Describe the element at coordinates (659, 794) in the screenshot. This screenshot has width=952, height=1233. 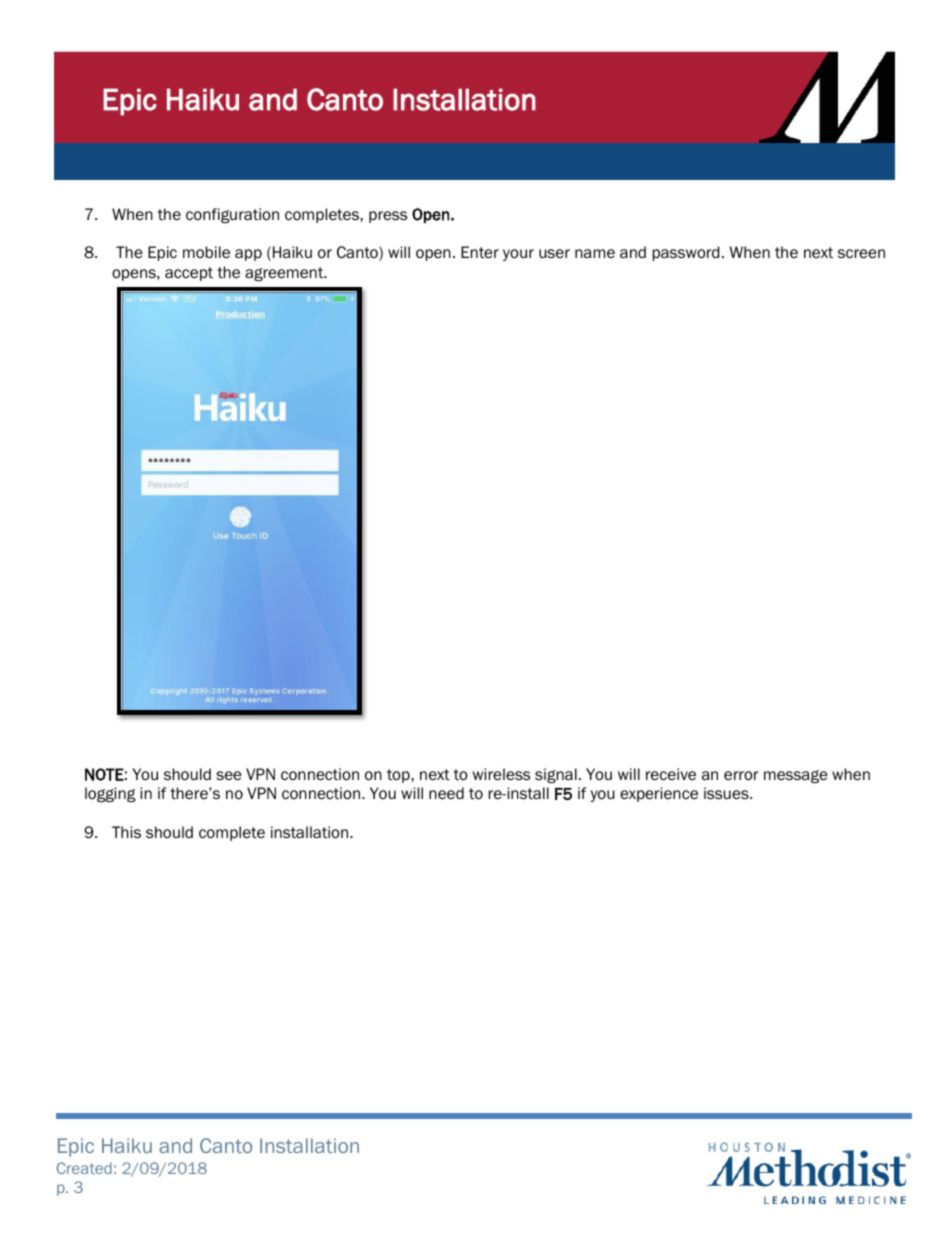
I see `experience` at that location.
